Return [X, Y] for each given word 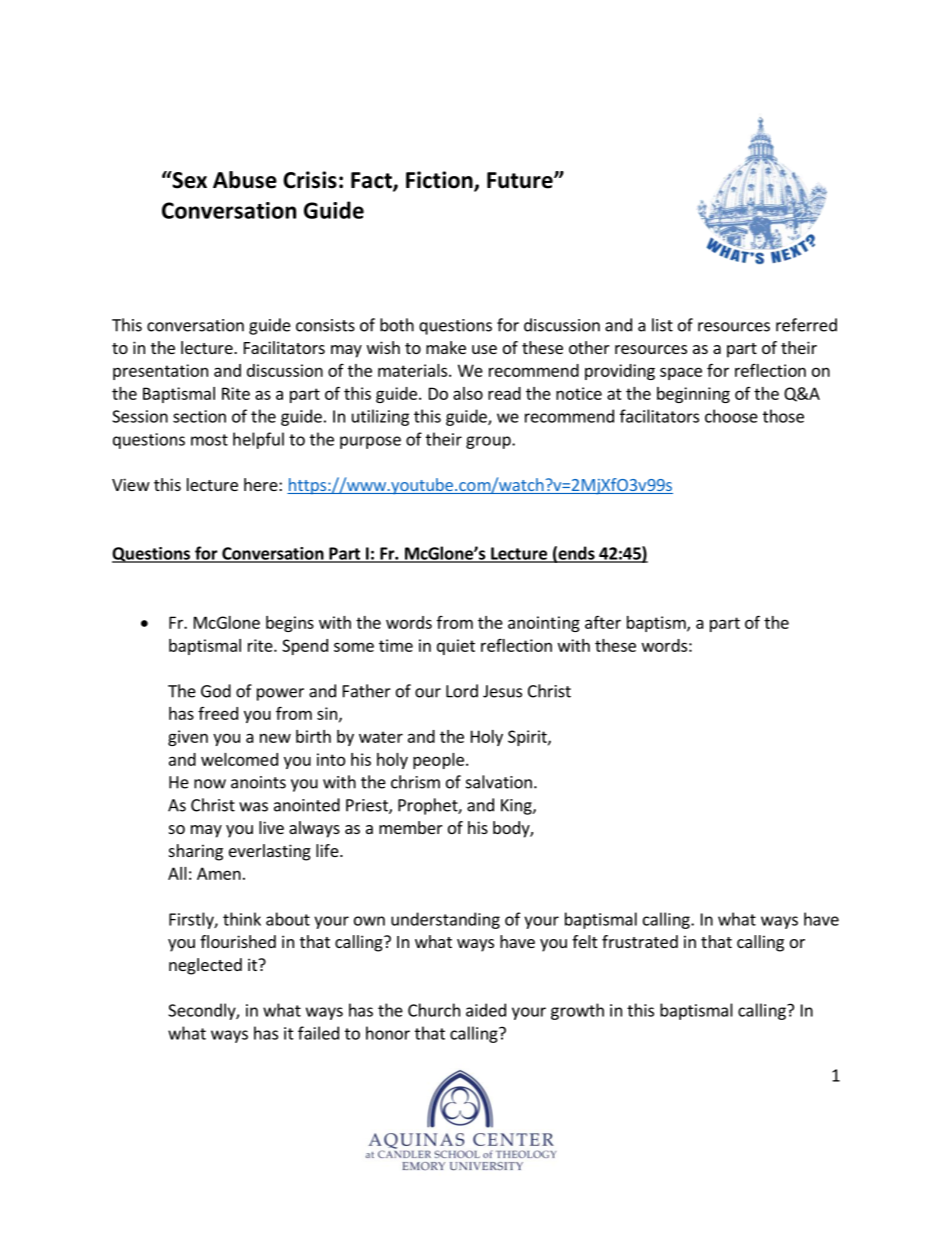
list [662, 325]
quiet [456, 647]
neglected [205, 966]
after [603, 622]
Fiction [440, 181]
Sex [188, 180]
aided [486, 1010]
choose [731, 416]
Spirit [528, 738]
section [199, 416]
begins [290, 624]
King [517, 807]
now [210, 784]
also [468, 393]
